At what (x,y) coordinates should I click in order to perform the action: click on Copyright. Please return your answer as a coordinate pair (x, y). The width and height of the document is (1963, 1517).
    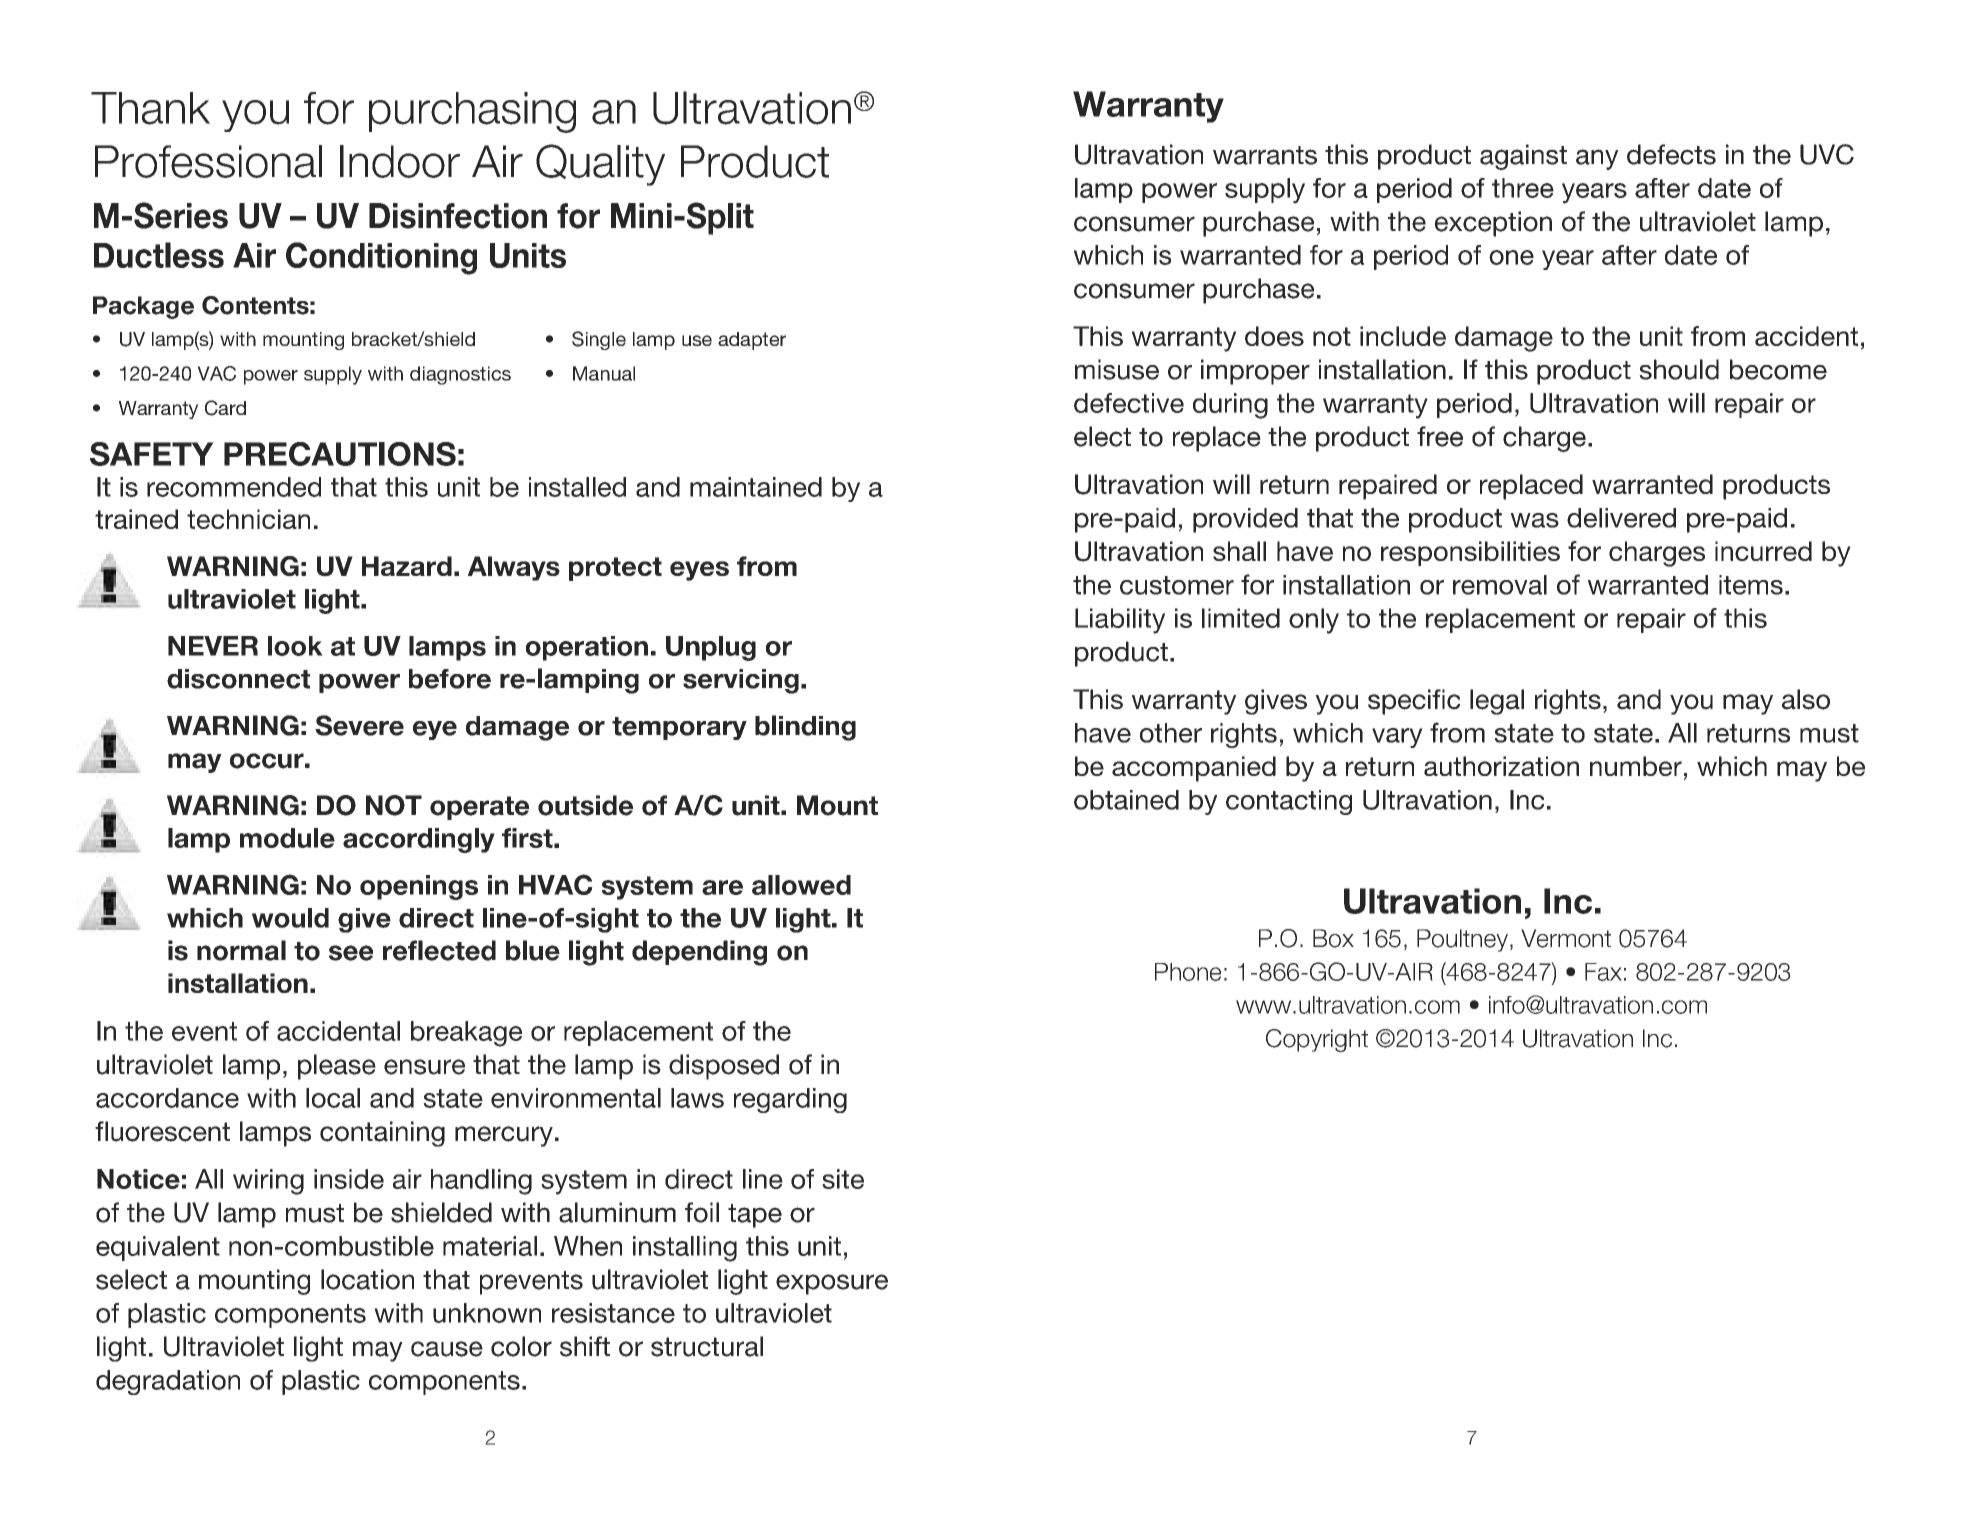
    Looking at the image, I should click on (1317, 1040).
